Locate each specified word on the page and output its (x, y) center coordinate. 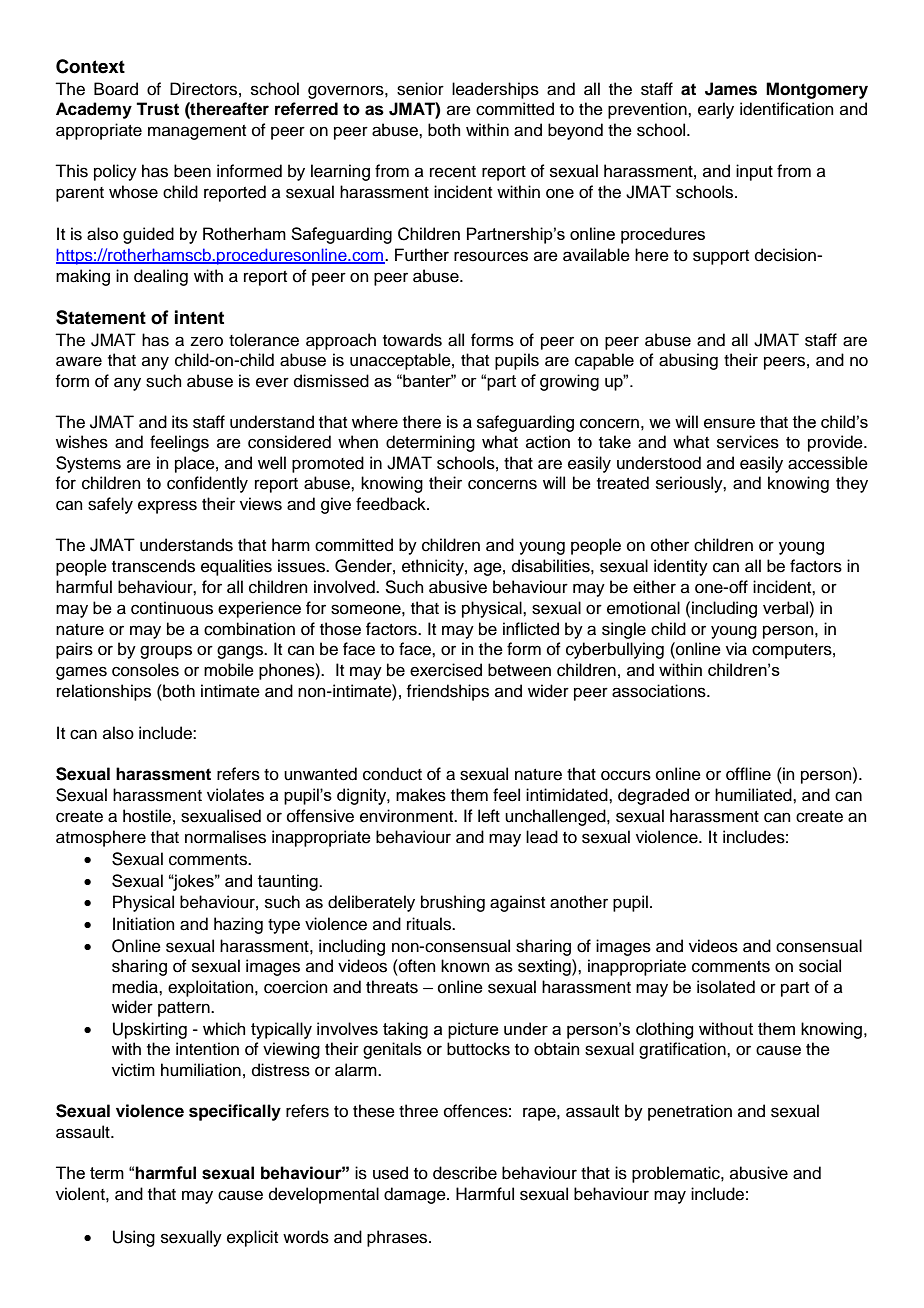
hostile (147, 816)
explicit (252, 1238)
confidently (207, 484)
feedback (392, 504)
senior (420, 89)
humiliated (754, 795)
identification (787, 109)
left (489, 816)
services (748, 442)
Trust (157, 109)
